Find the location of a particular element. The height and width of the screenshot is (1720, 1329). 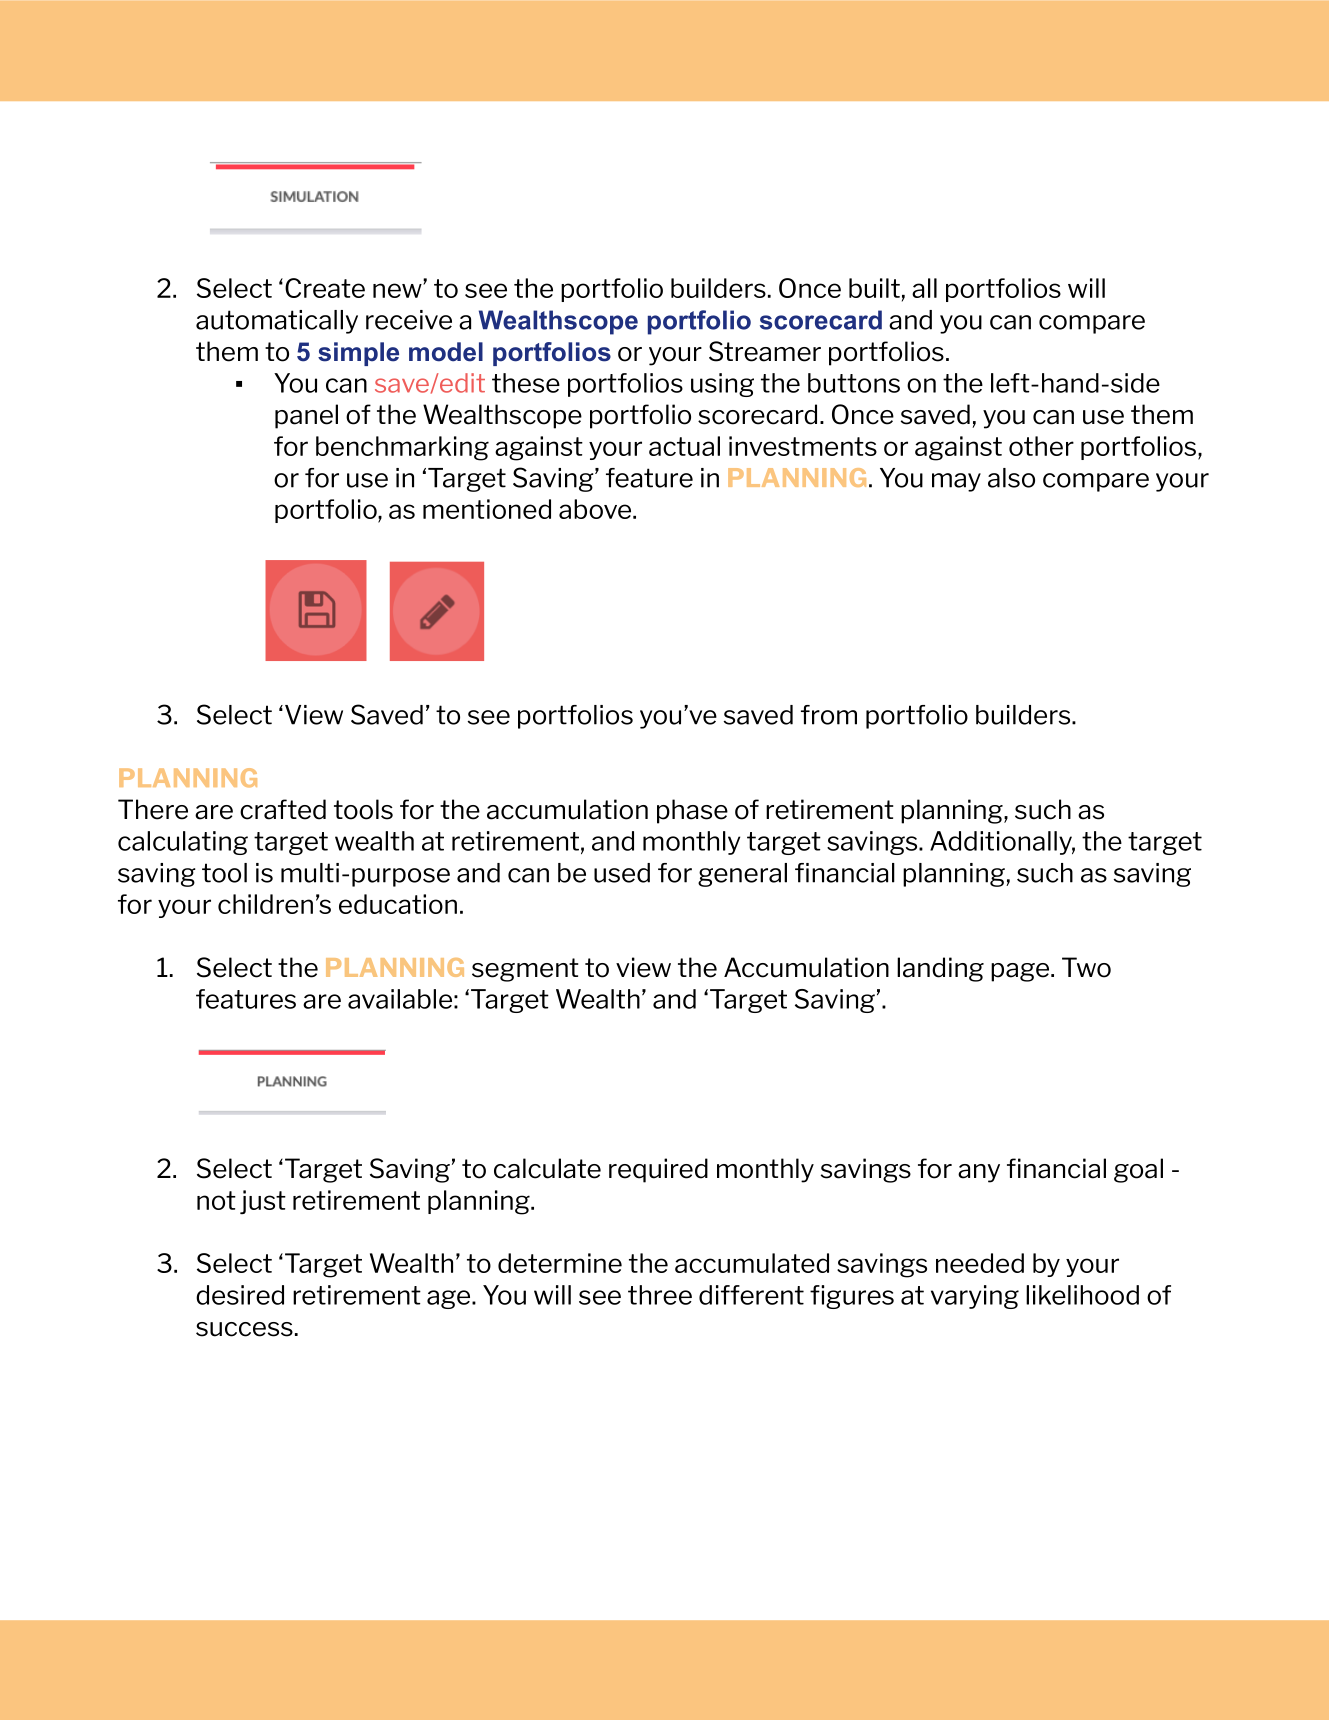

built is located at coordinates (874, 288).
